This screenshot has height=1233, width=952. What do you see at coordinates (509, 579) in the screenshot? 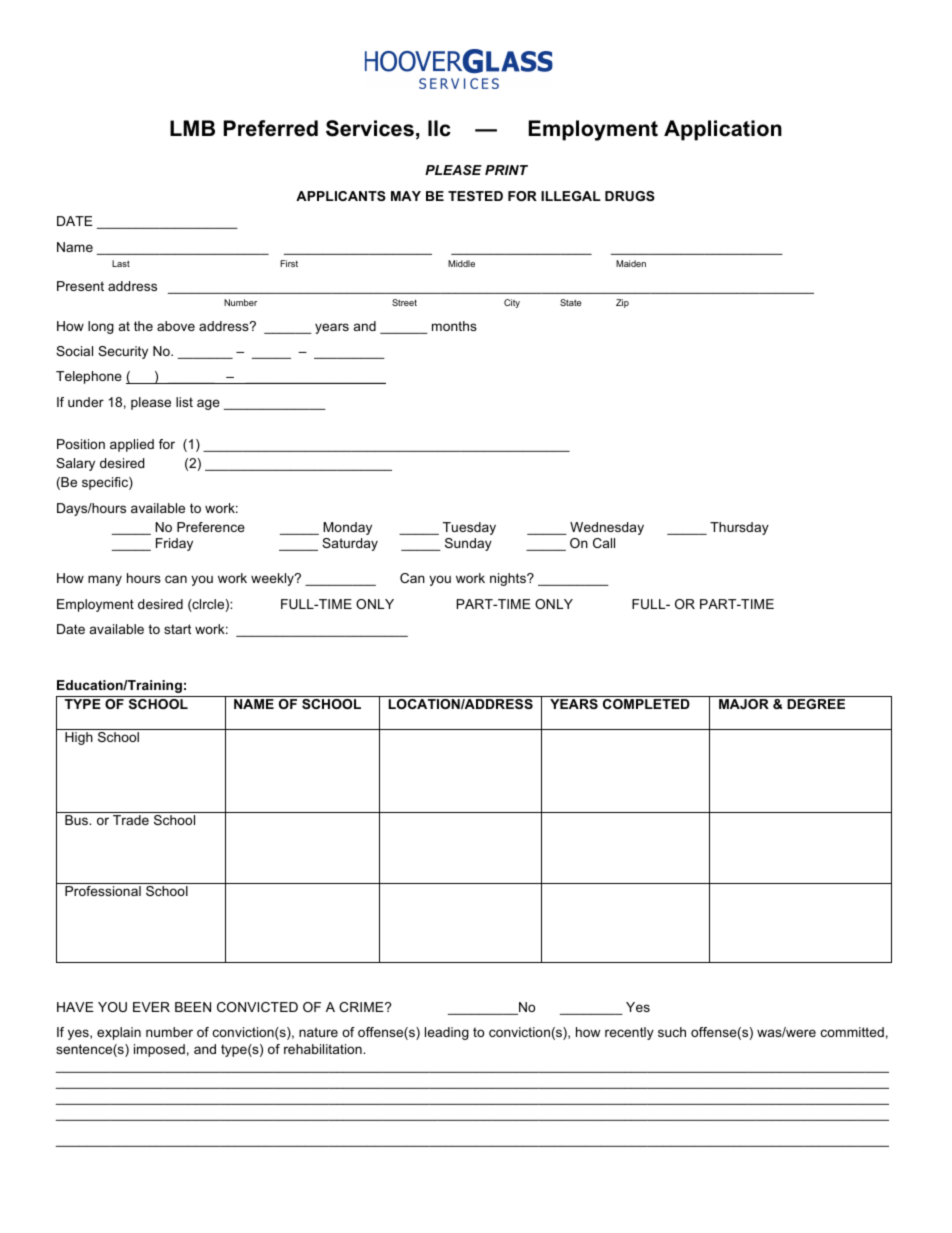
I see `nights` at bounding box center [509, 579].
